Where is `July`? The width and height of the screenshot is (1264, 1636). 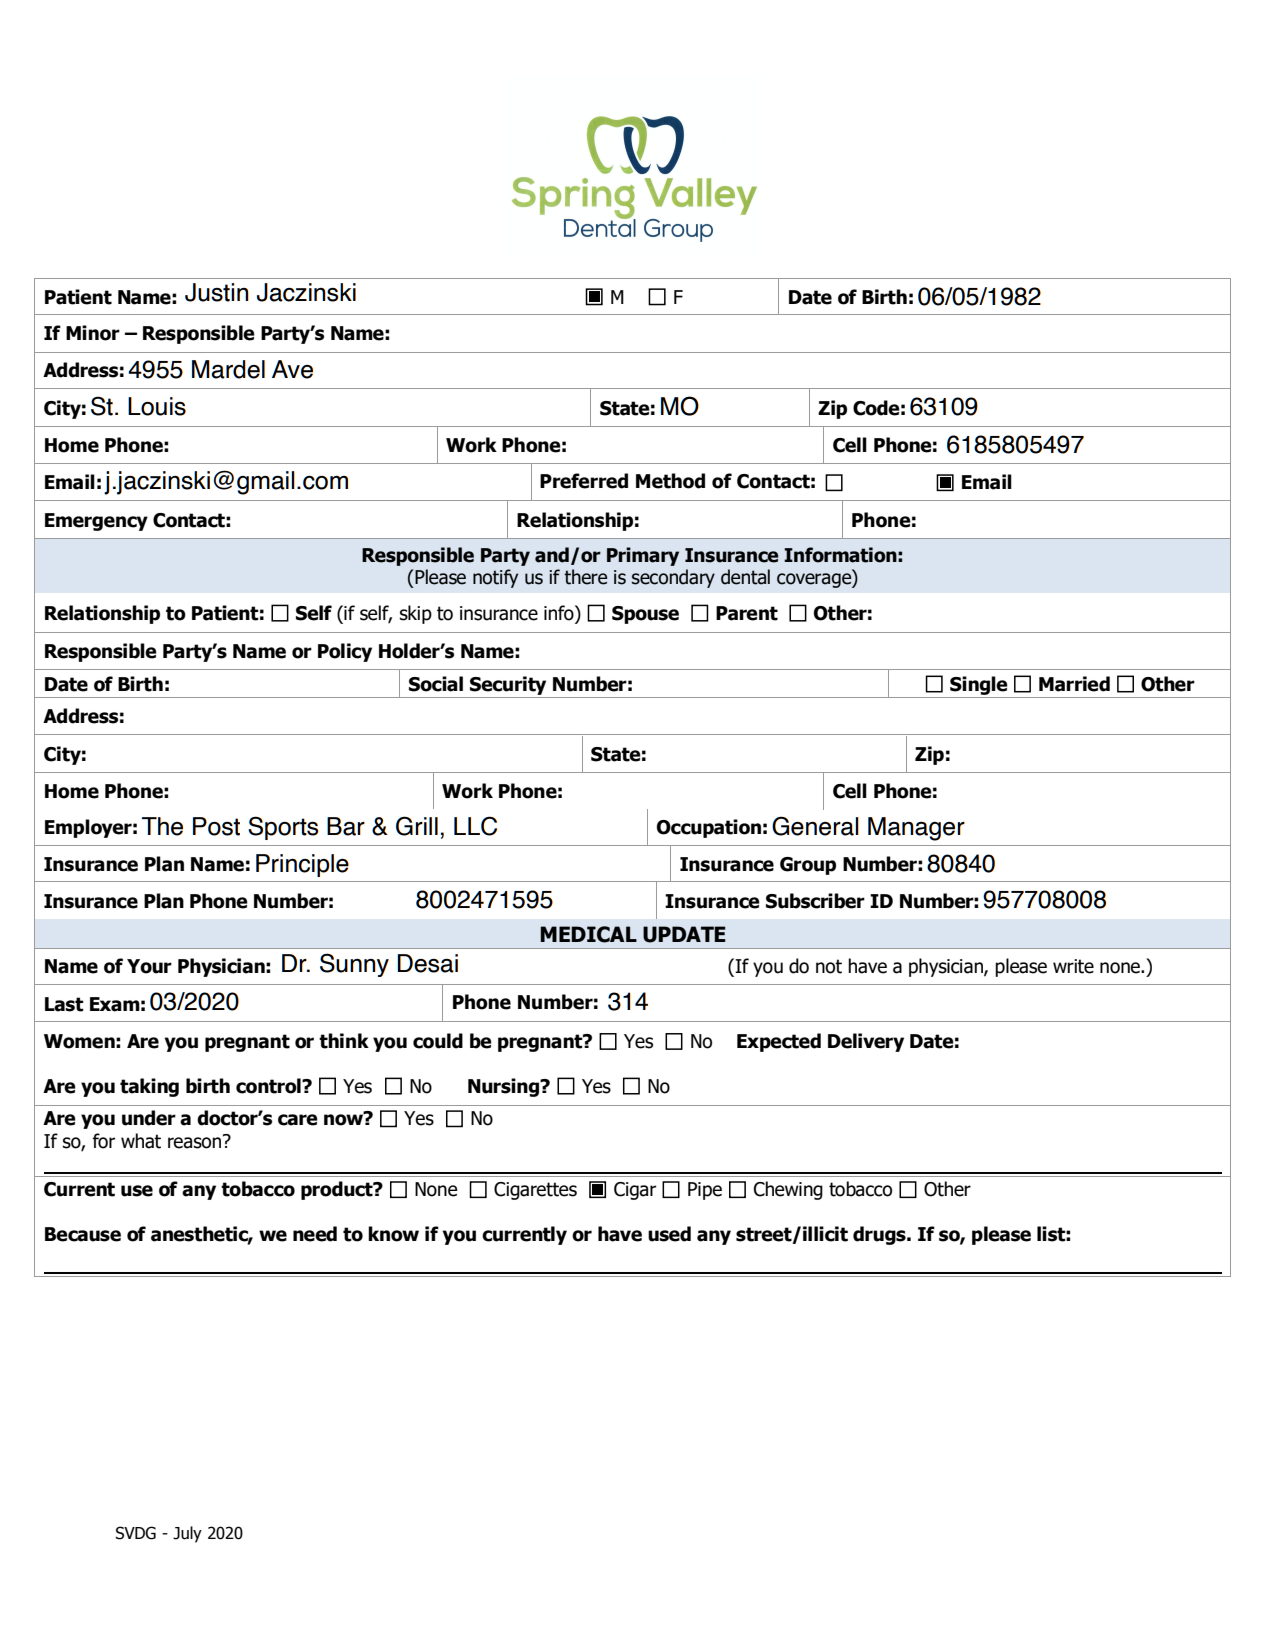 July is located at coordinates (187, 1534).
